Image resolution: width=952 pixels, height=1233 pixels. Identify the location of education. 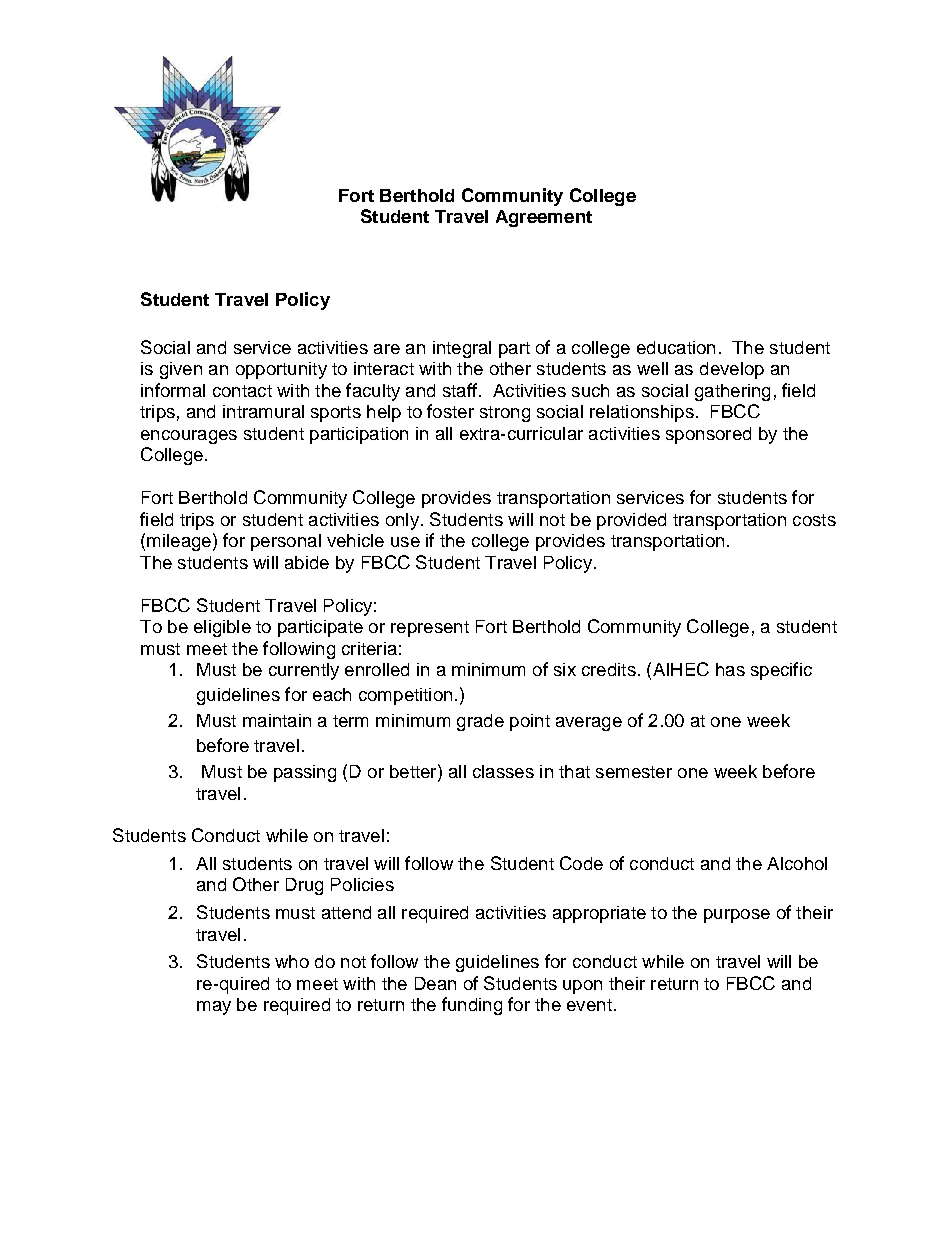
(676, 347).
